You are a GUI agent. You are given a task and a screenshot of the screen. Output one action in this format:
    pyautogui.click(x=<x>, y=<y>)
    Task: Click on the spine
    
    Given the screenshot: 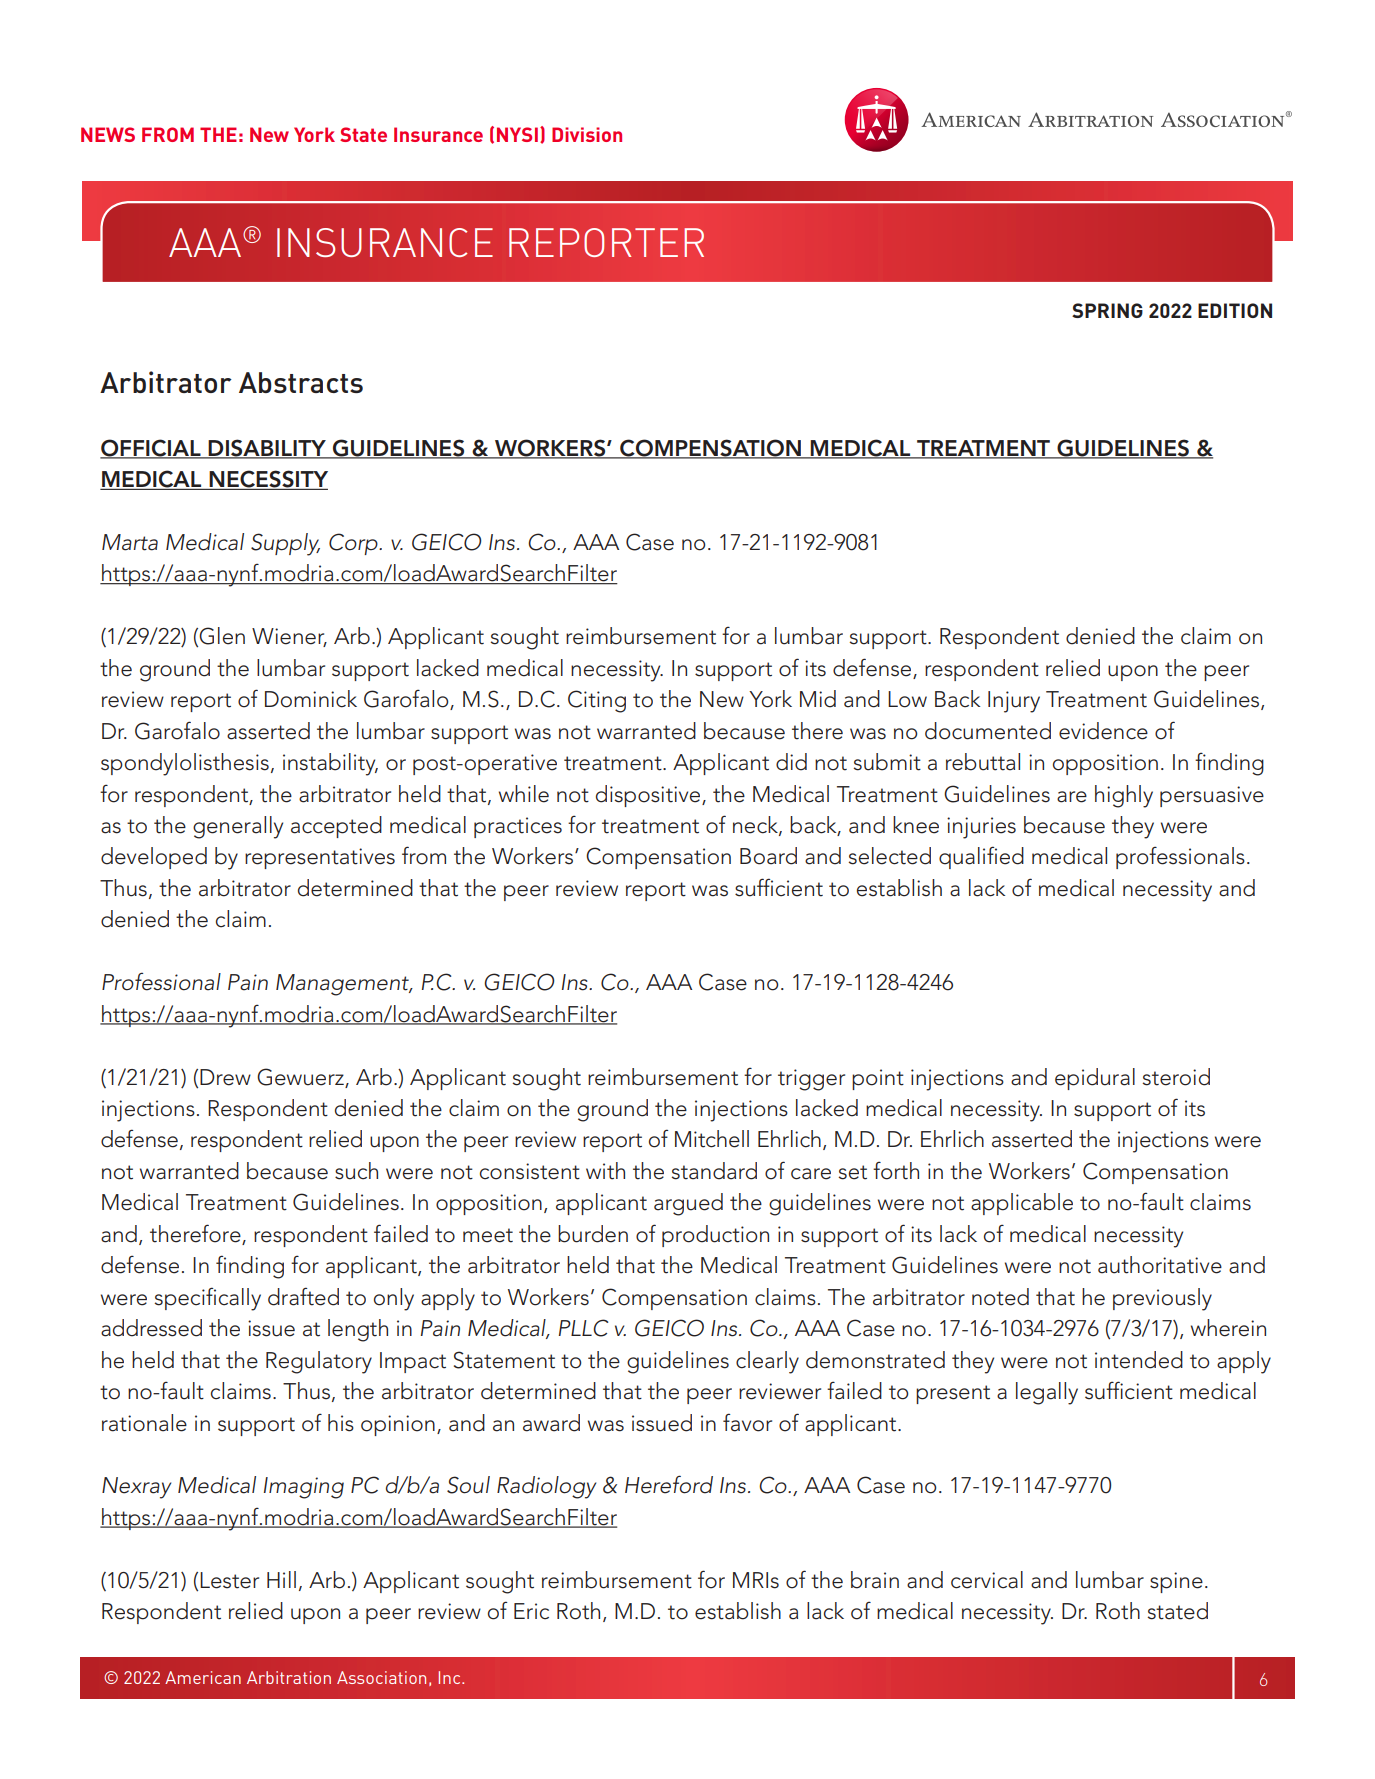 What is the action you would take?
    pyautogui.click(x=1176, y=1582)
